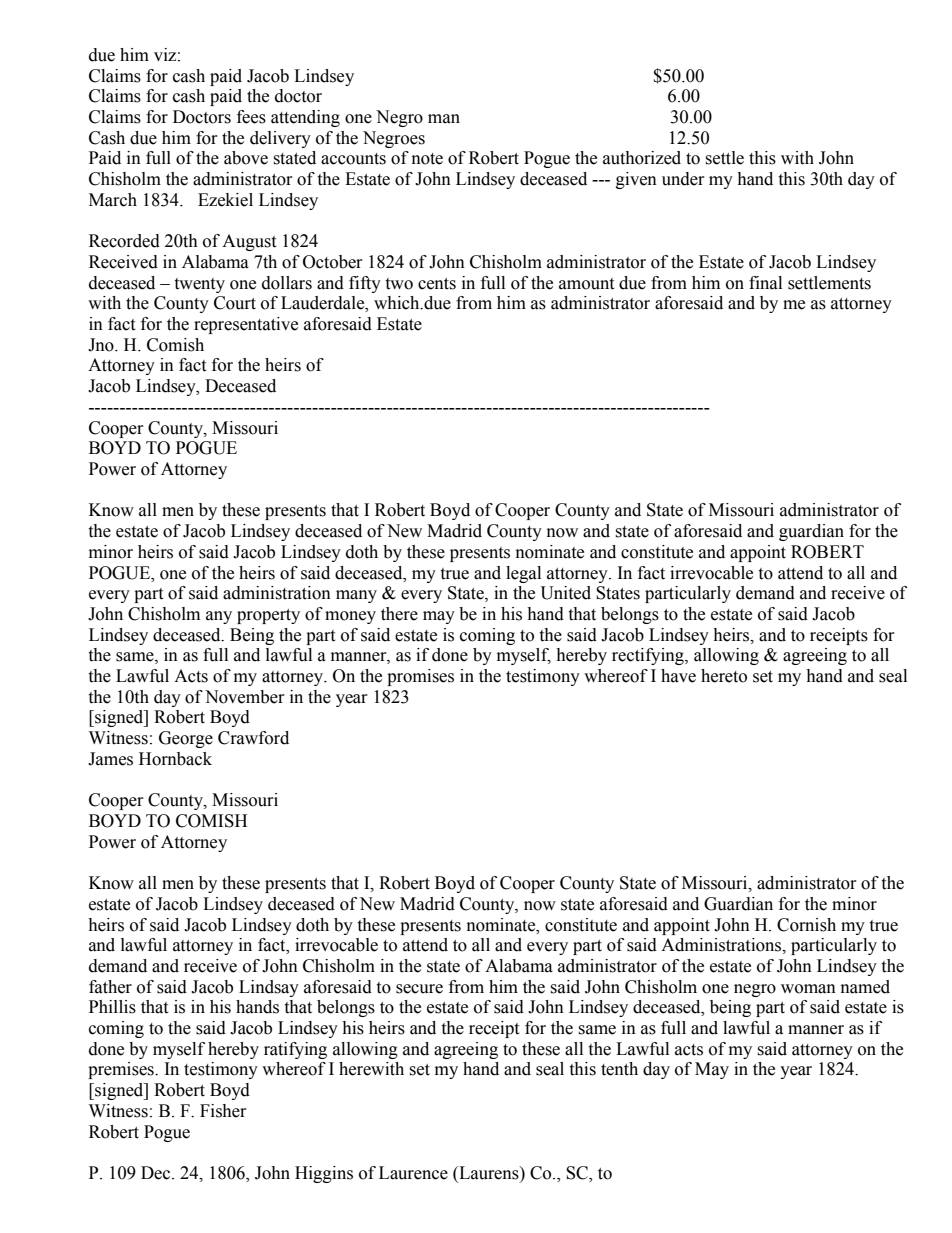 Image resolution: width=952 pixels, height=1233 pixels. Describe the element at coordinates (420, 677) in the page. I see `promises` at that location.
